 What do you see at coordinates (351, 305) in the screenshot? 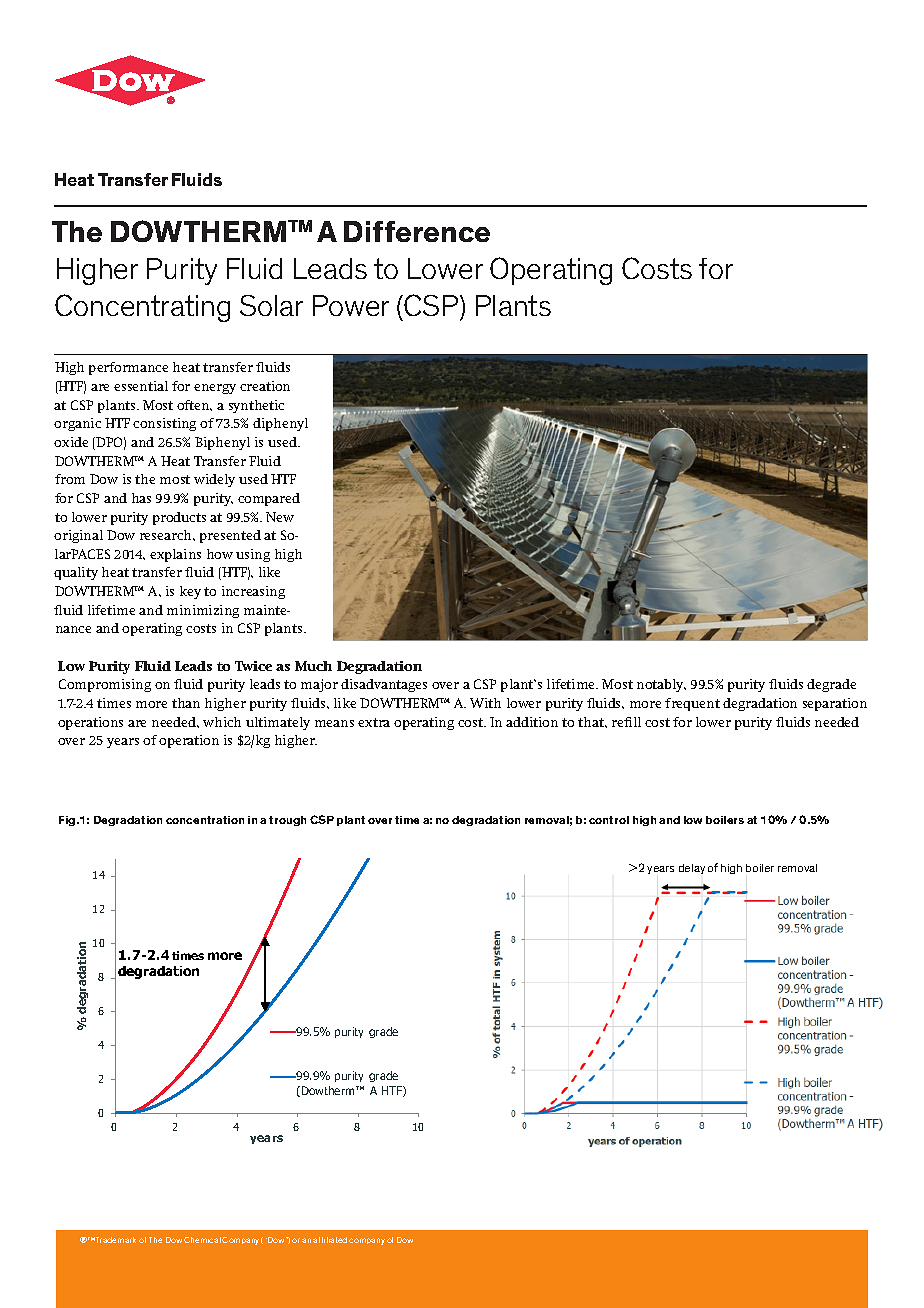
I see `Power` at bounding box center [351, 305].
